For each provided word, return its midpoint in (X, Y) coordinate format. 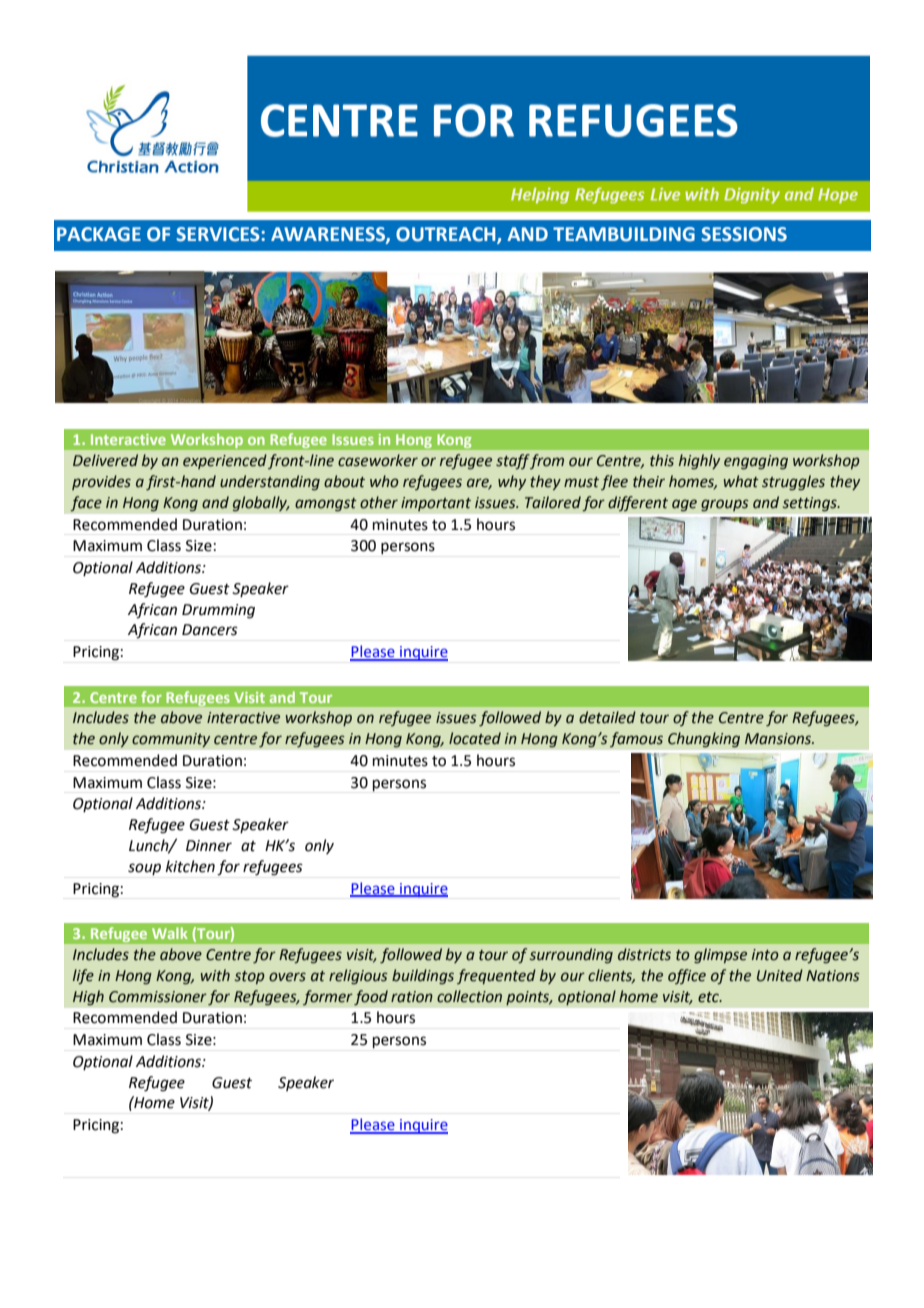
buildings (423, 976)
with (215, 975)
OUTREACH (447, 235)
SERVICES (219, 234)
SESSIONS (744, 234)
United (780, 975)
